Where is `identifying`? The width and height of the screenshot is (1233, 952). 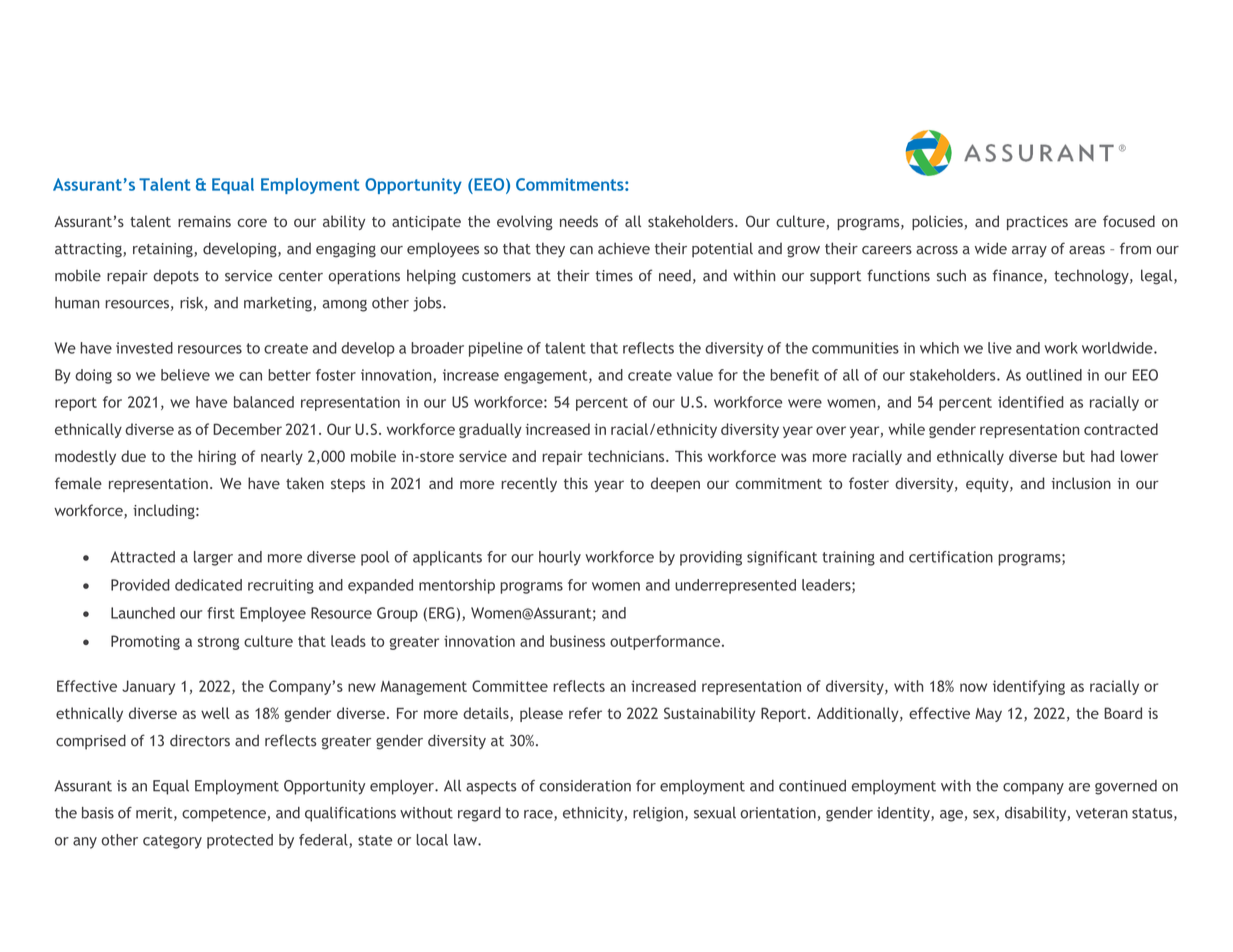 identifying is located at coordinates (1029, 687).
